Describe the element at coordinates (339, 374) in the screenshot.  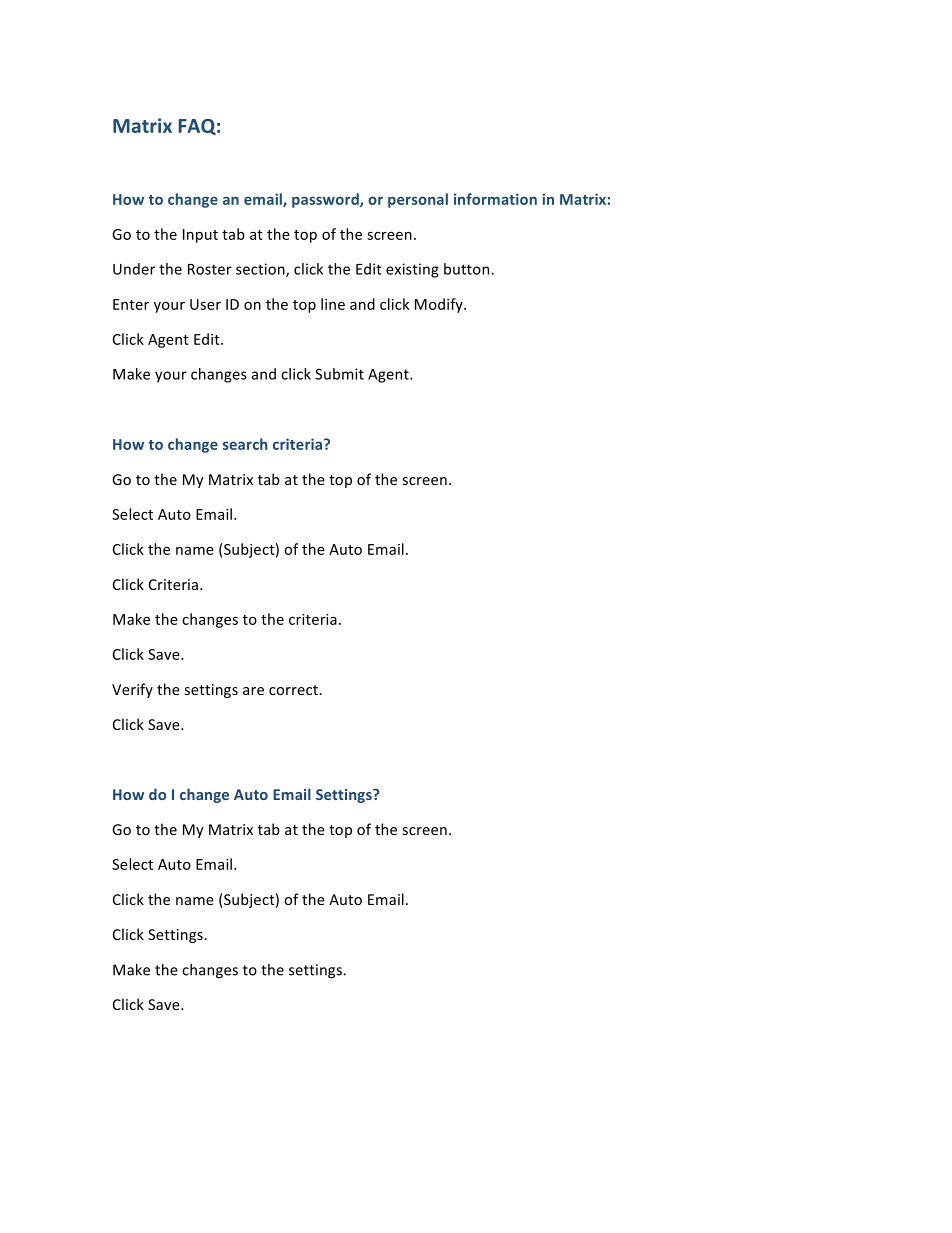
I see `Submit` at that location.
